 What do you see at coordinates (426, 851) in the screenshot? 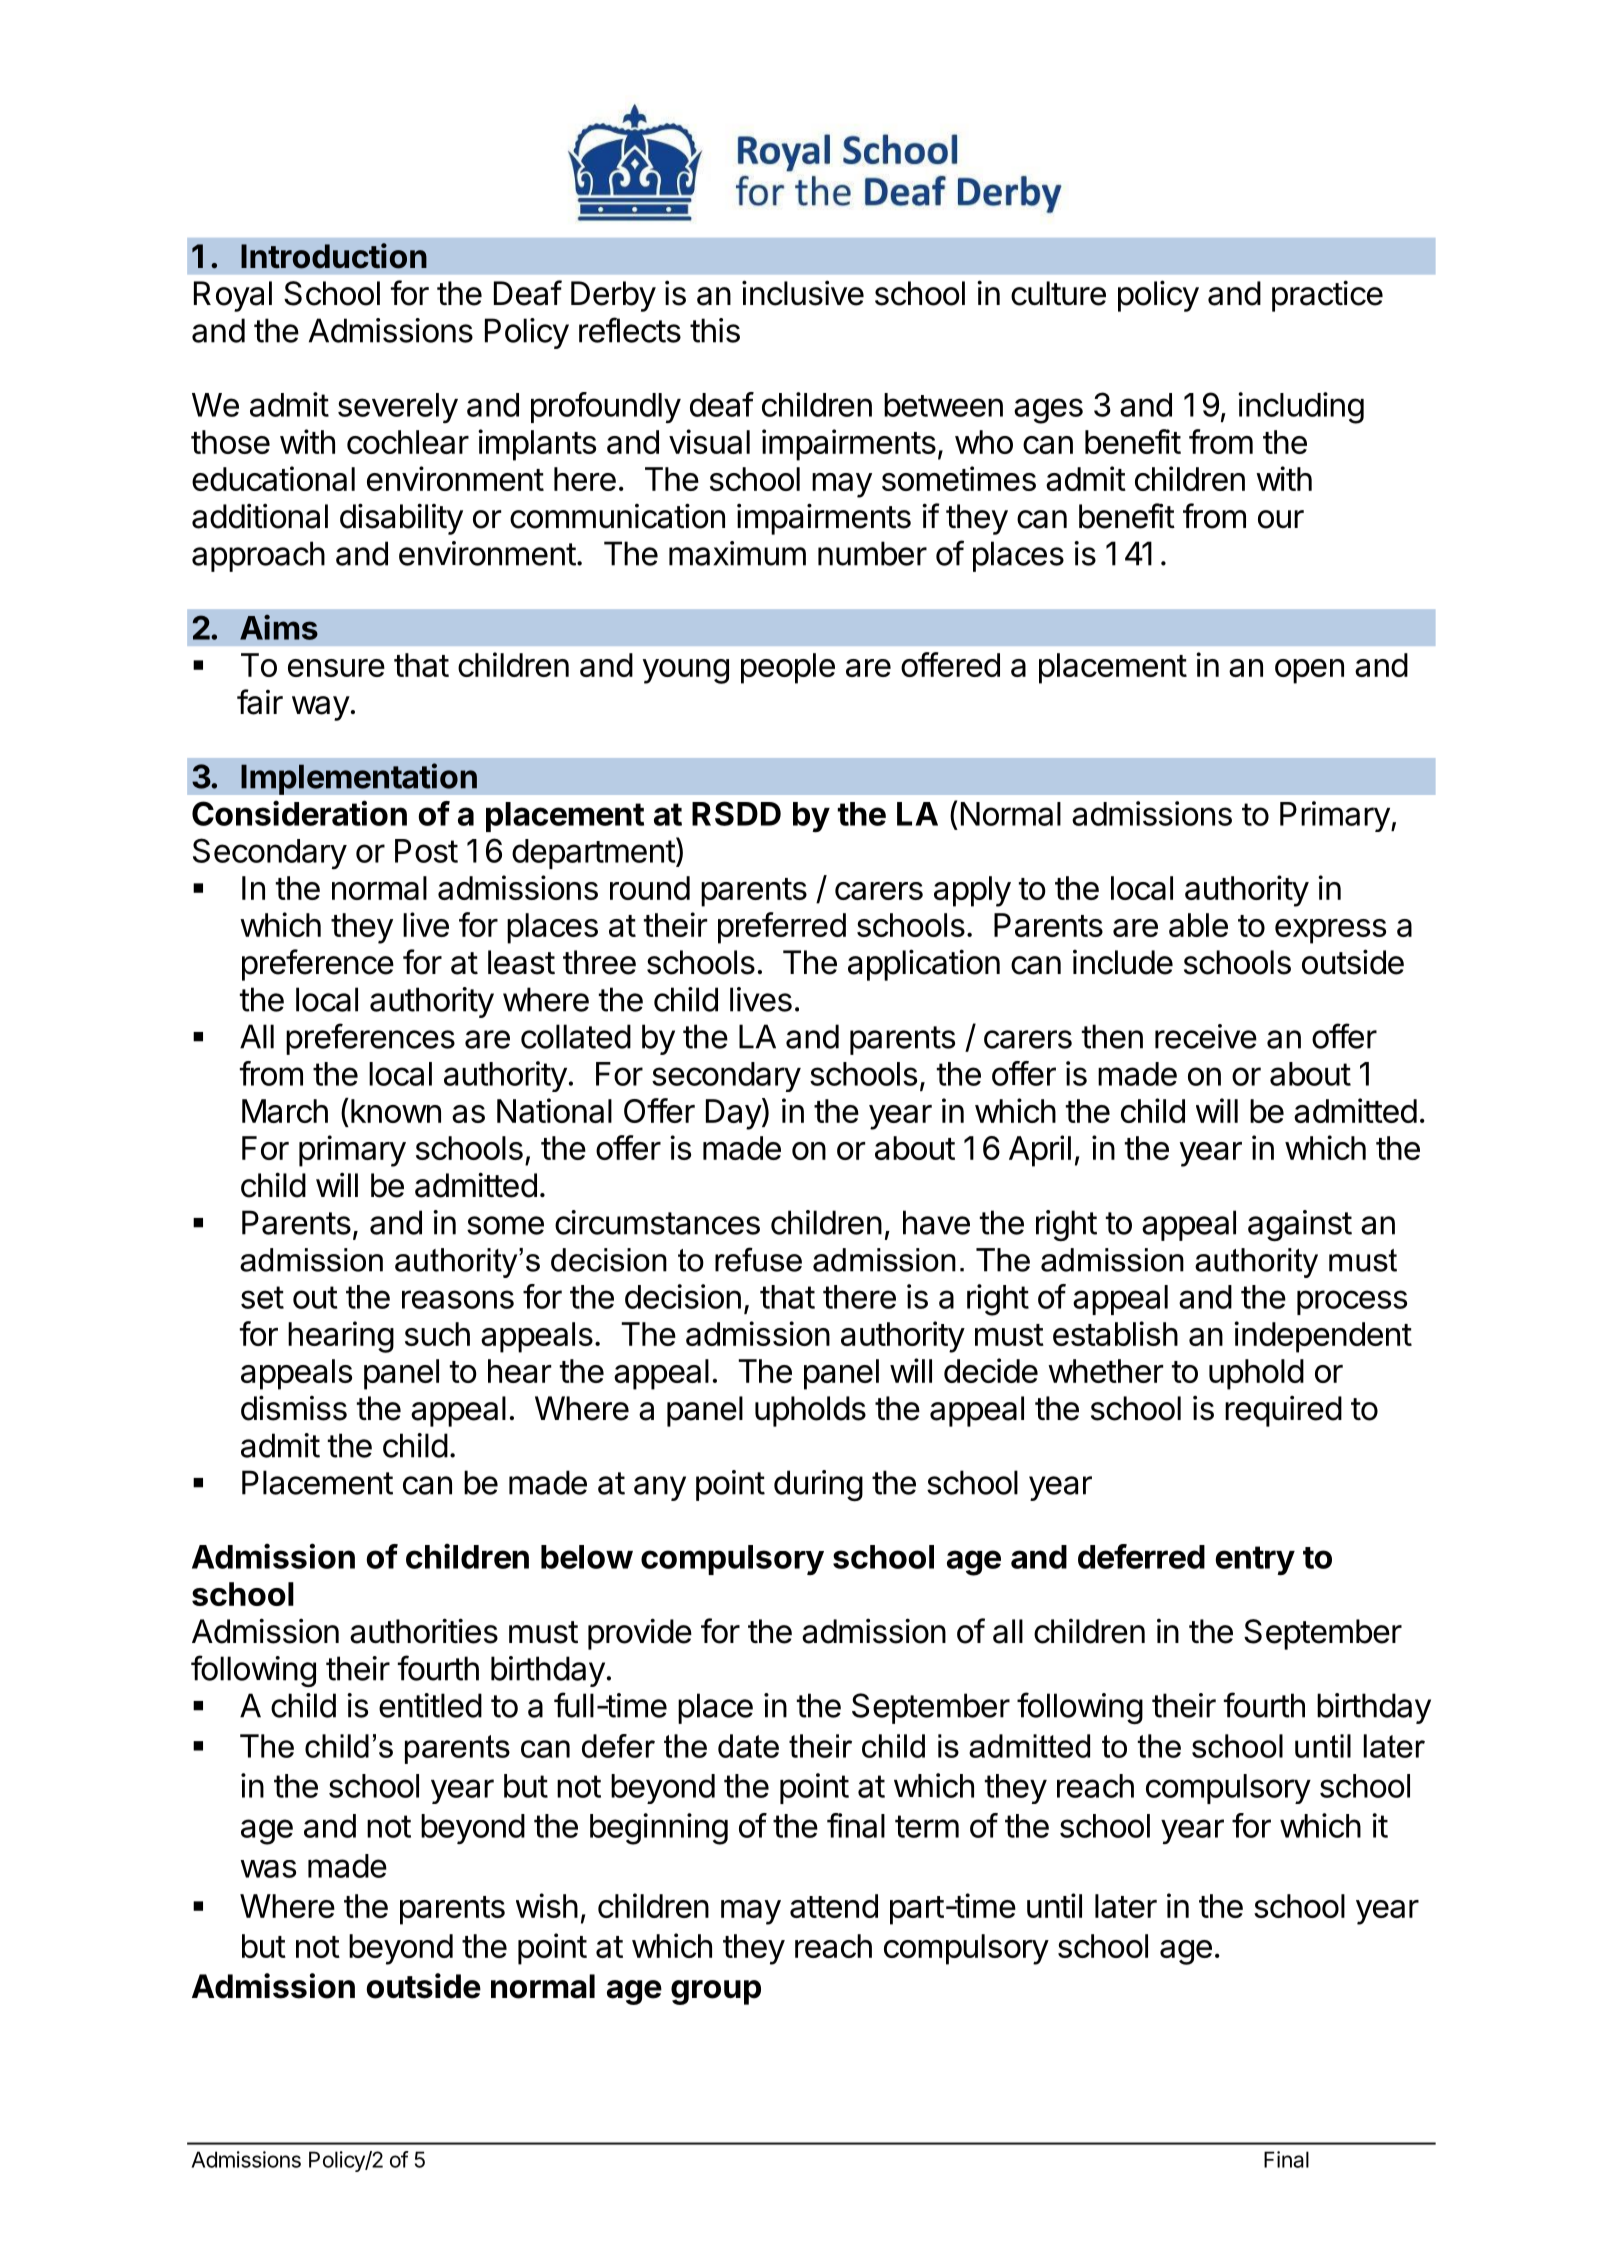
I see `Post` at bounding box center [426, 851].
